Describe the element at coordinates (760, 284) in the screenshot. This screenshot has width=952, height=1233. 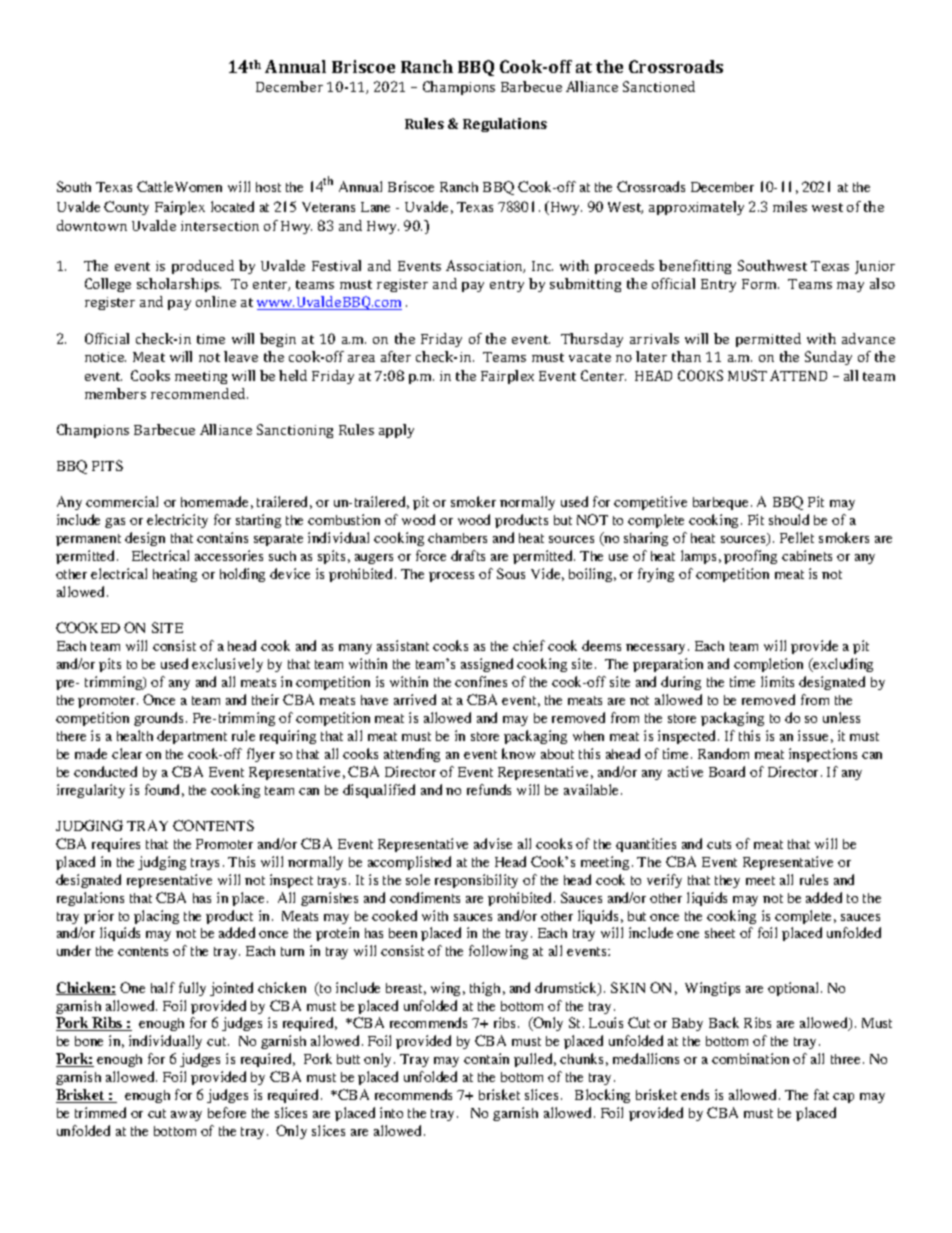
I see `Form` at that location.
